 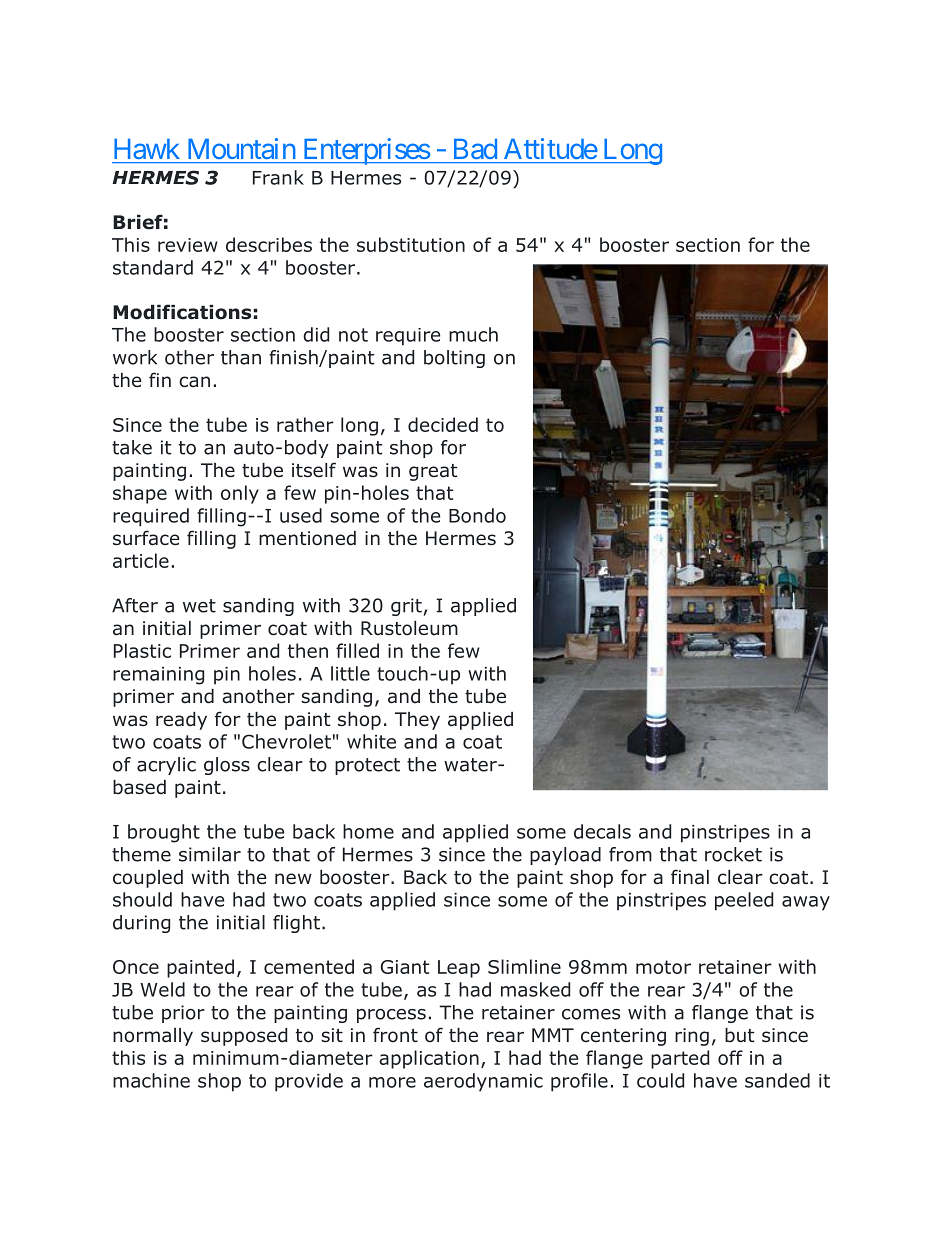 What do you see at coordinates (475, 149) in the image?
I see `Bad` at bounding box center [475, 149].
